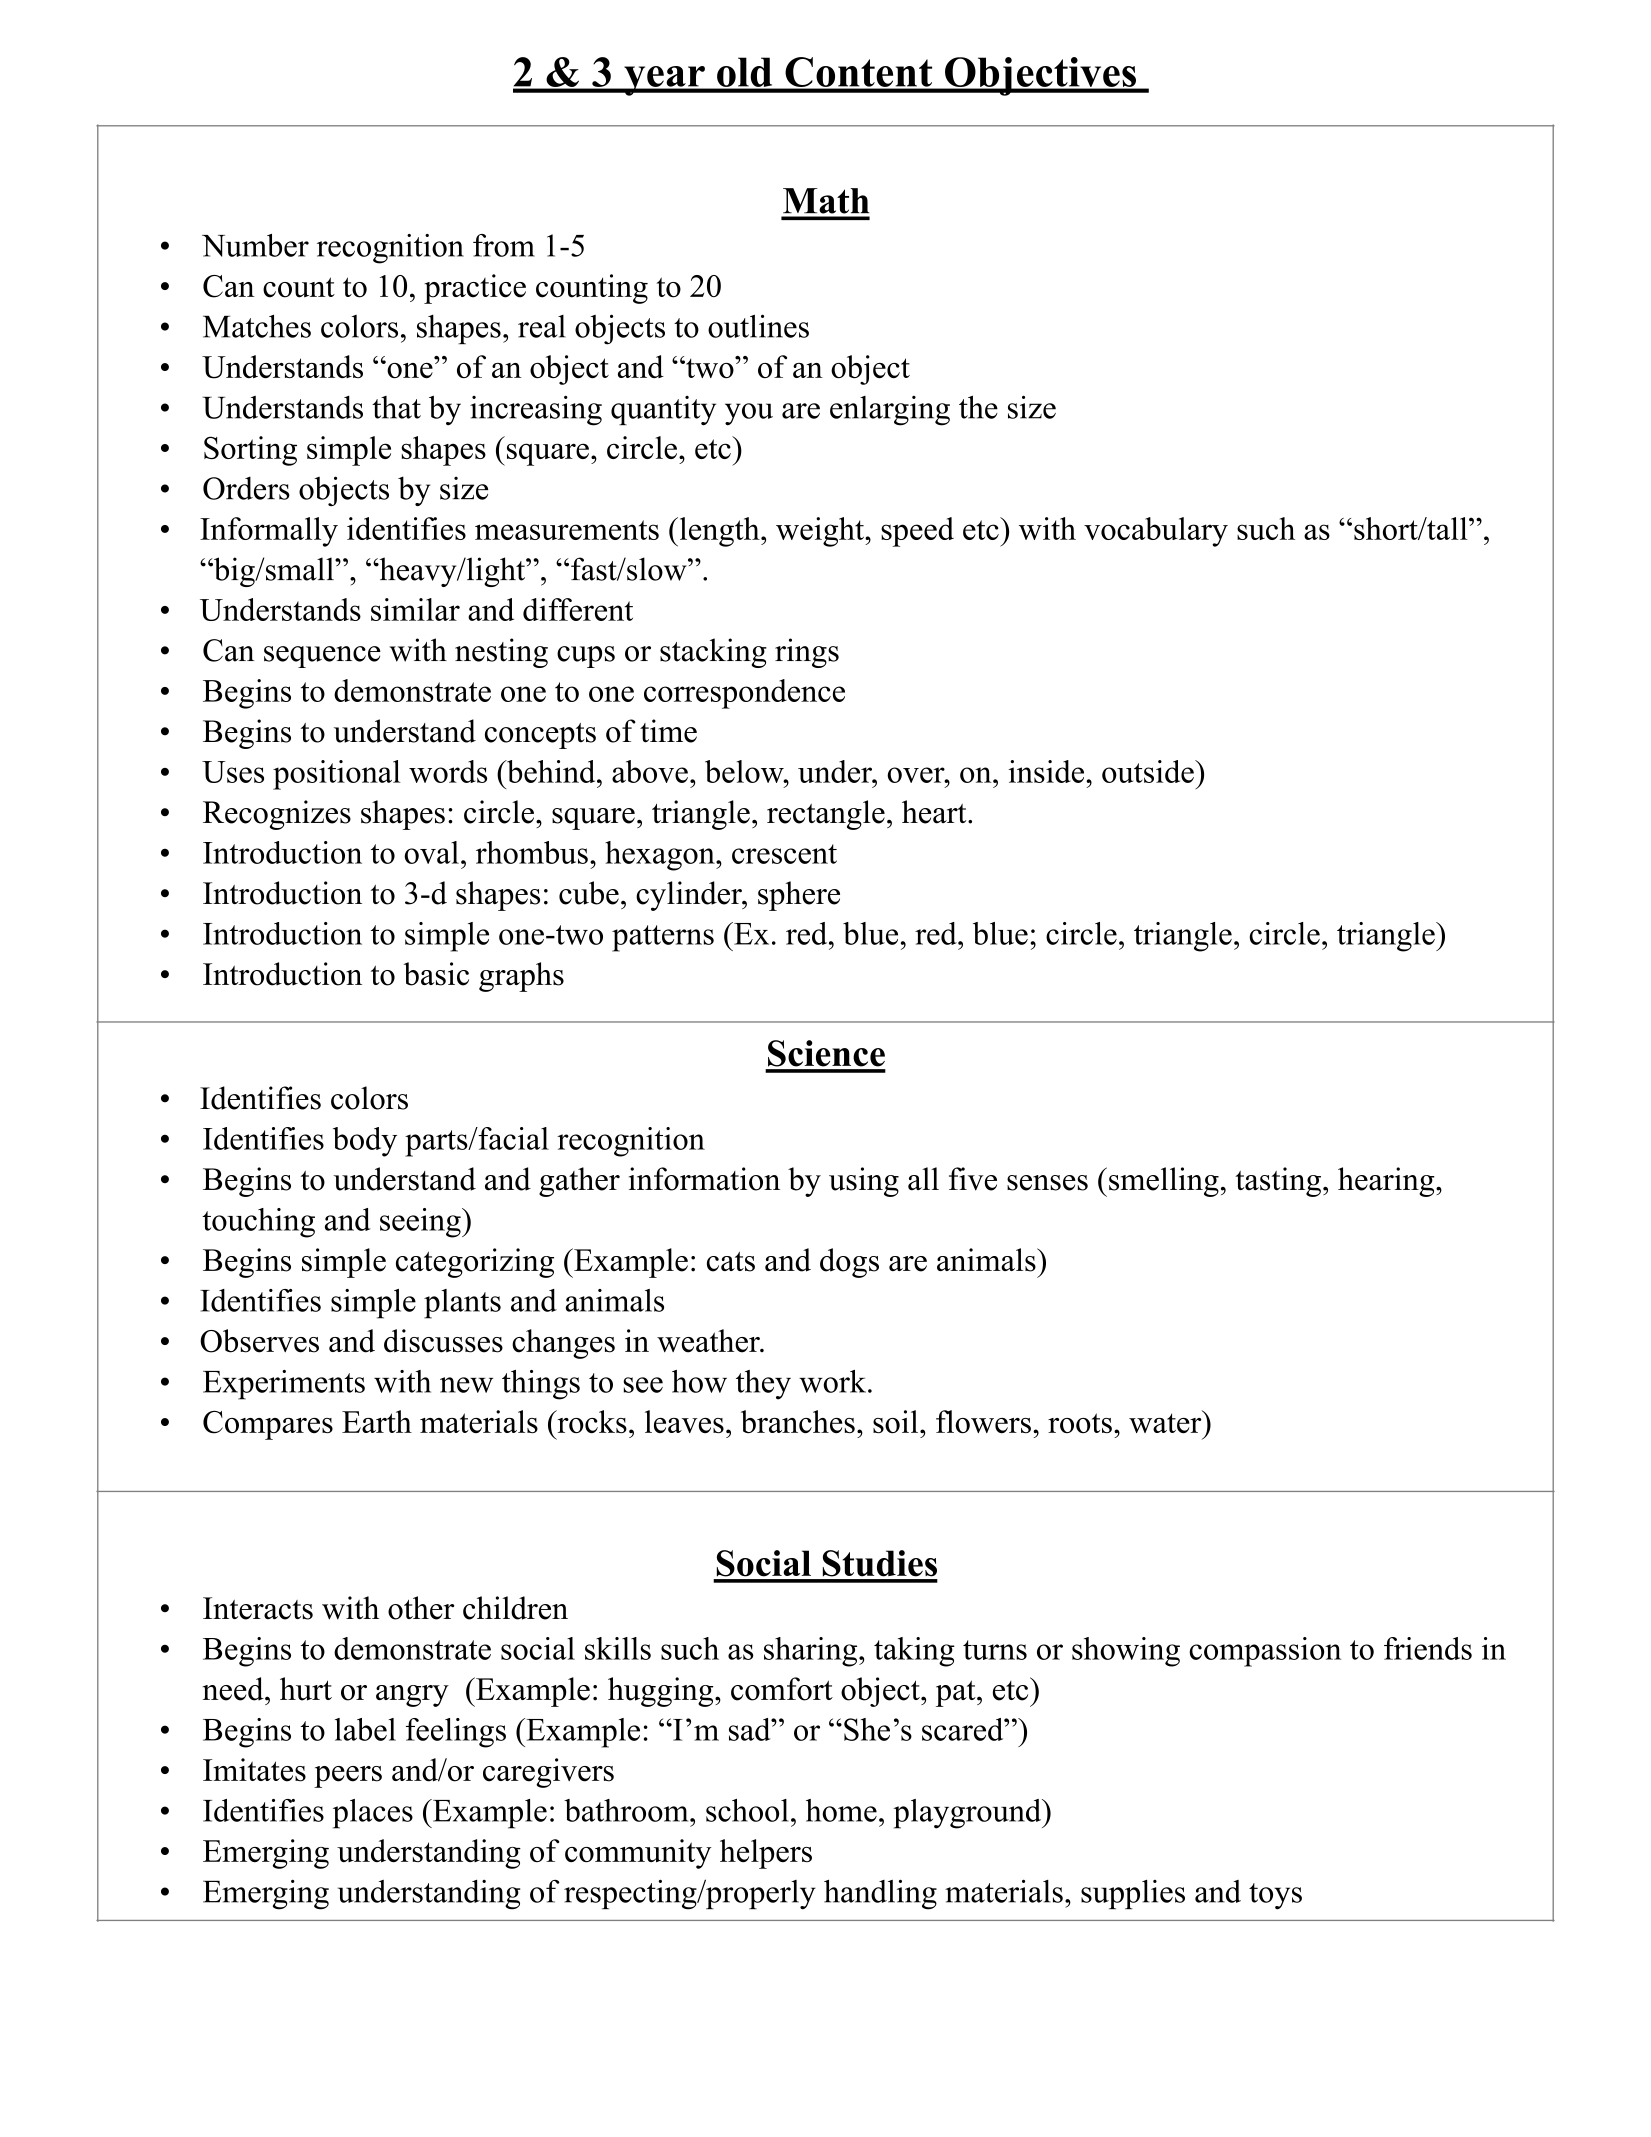  I want to click on year, so click(664, 81).
